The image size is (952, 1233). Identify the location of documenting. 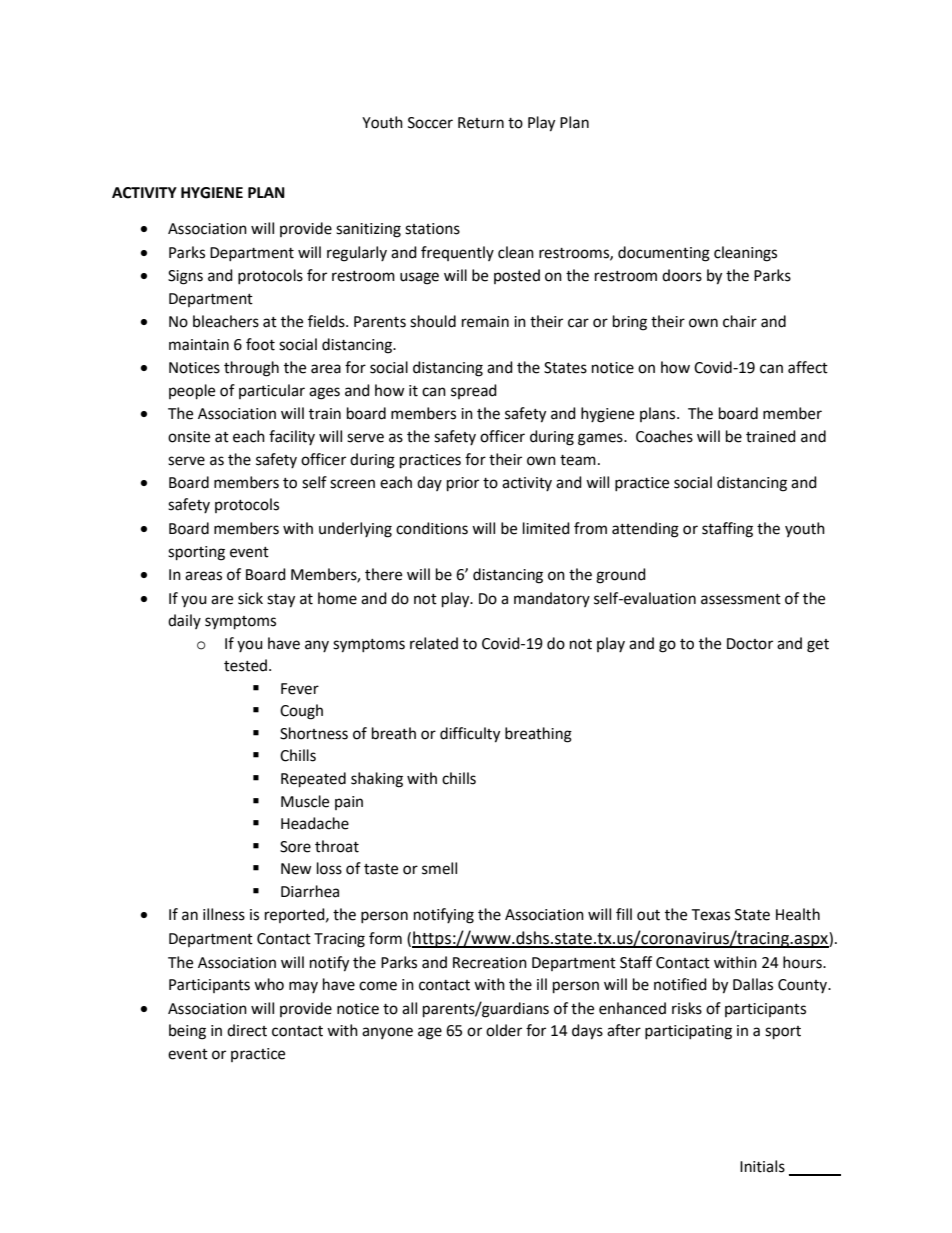
(664, 254).
